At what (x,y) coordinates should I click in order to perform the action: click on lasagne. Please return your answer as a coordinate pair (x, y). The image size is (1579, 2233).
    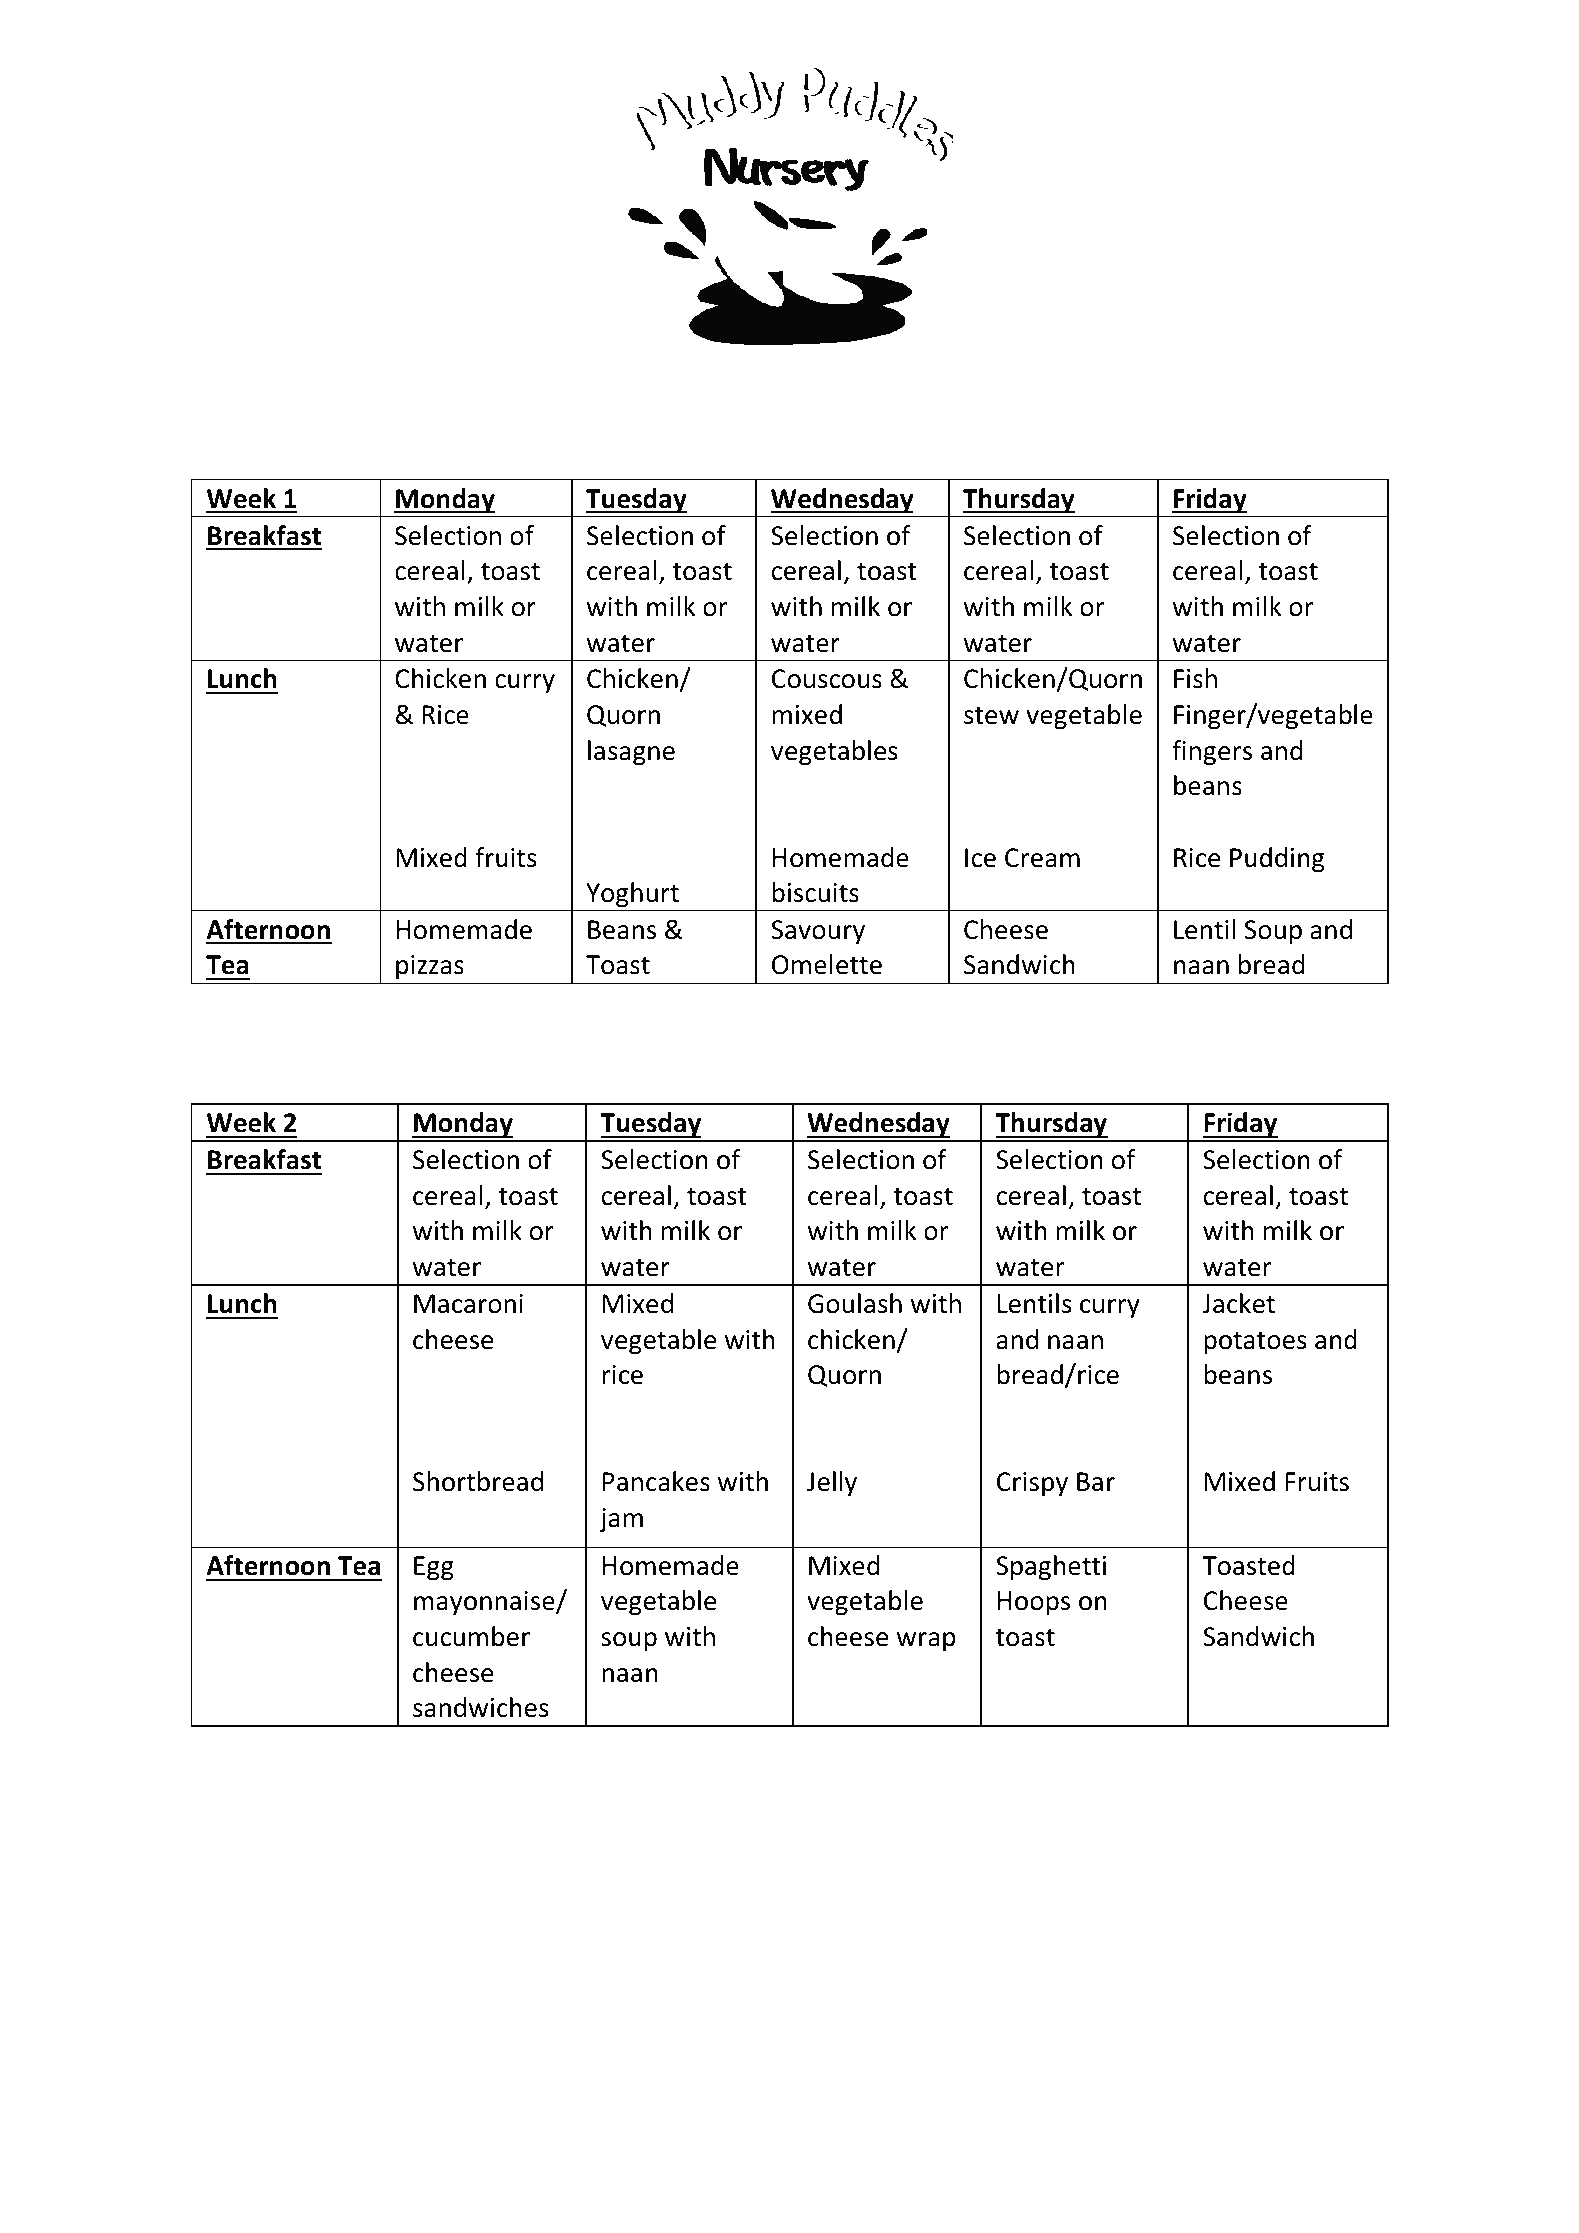
    Looking at the image, I should click on (631, 753).
